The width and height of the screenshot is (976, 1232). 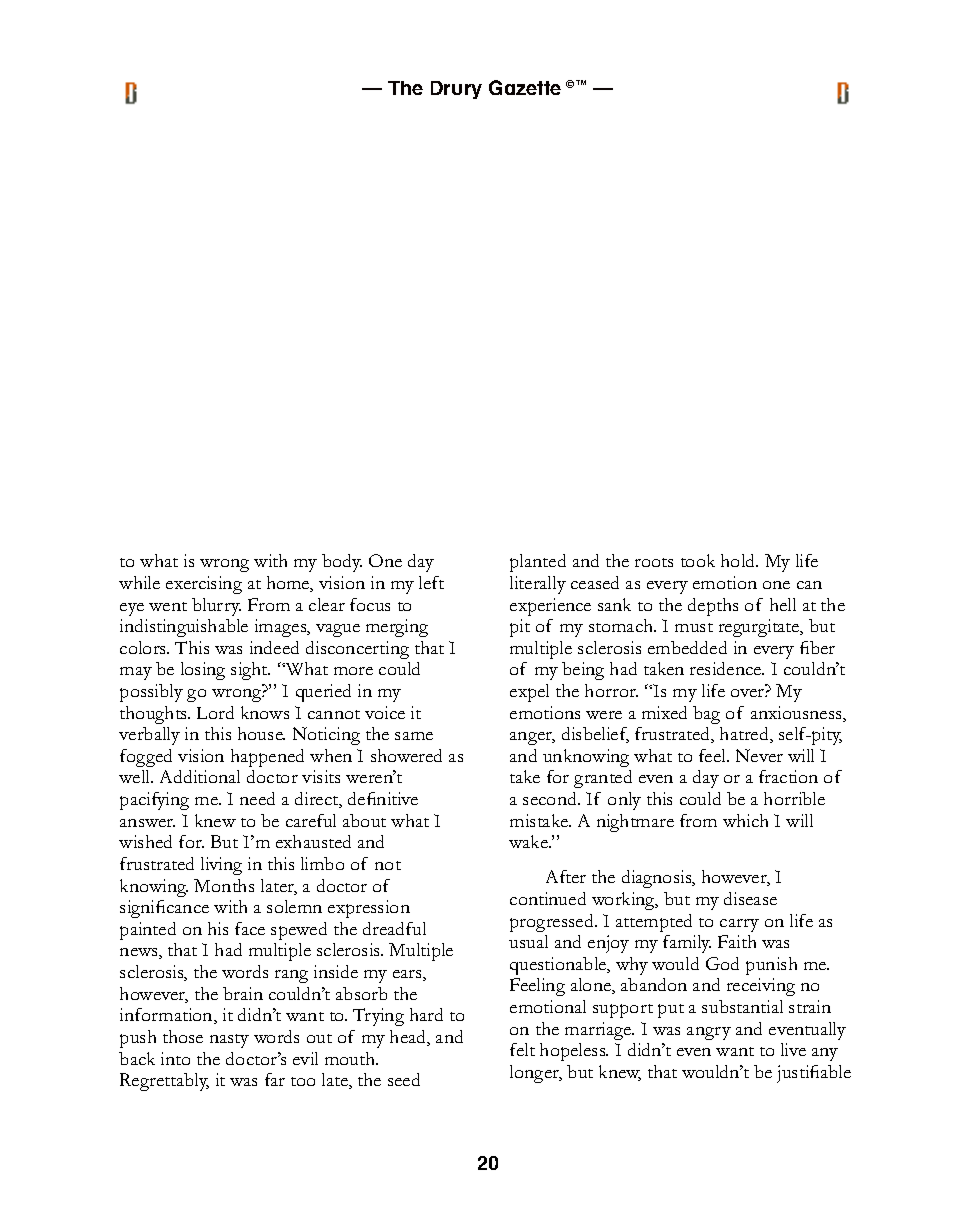 I want to click on Gazette, so click(x=525, y=87).
